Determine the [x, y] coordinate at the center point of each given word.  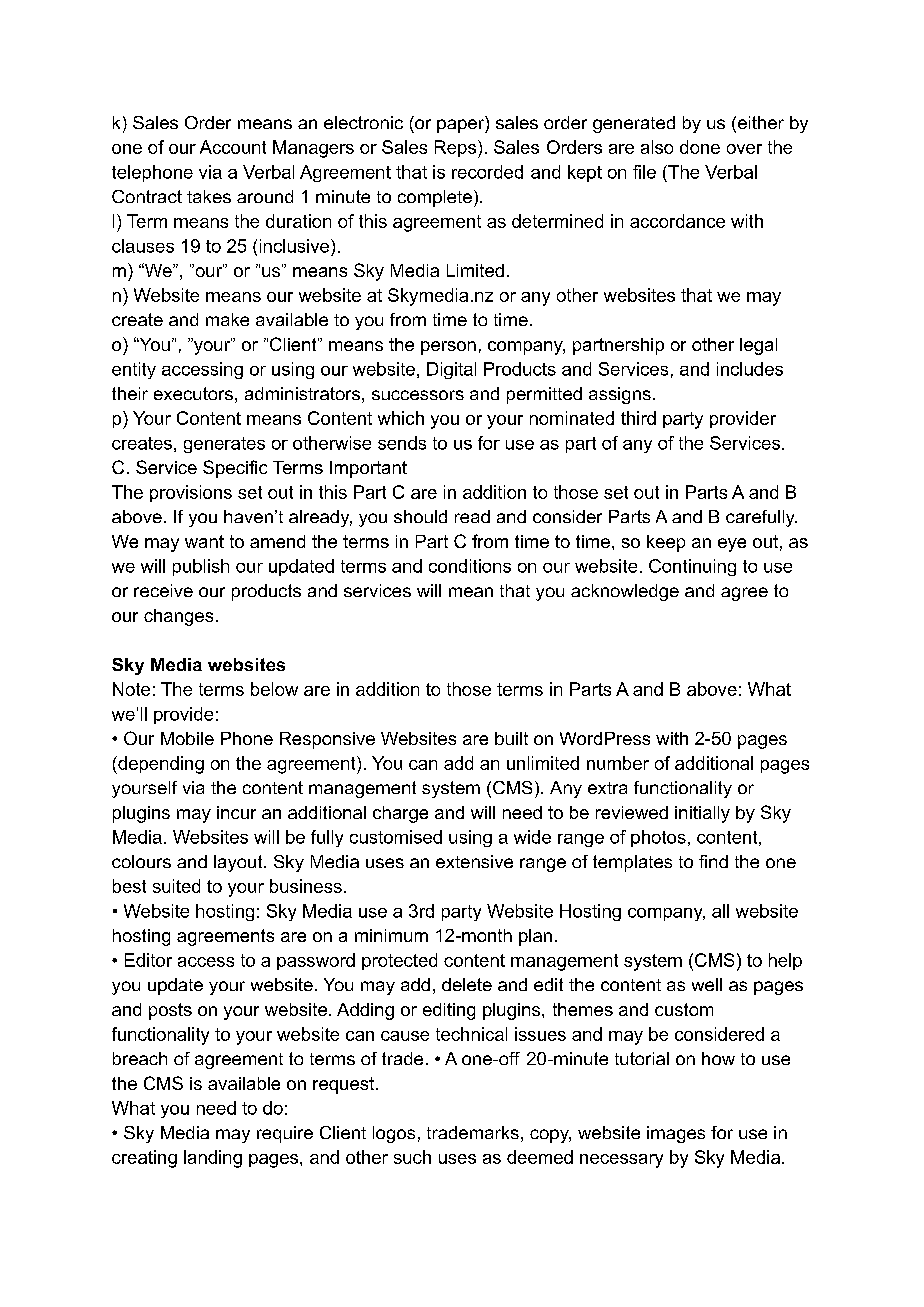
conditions [470, 566]
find [713, 861]
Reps [455, 148]
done [700, 147]
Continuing [692, 567]
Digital [451, 370]
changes [178, 617]
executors [193, 393]
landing [213, 1159]
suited [176, 886]
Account [233, 147]
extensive [474, 861]
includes [750, 369]
